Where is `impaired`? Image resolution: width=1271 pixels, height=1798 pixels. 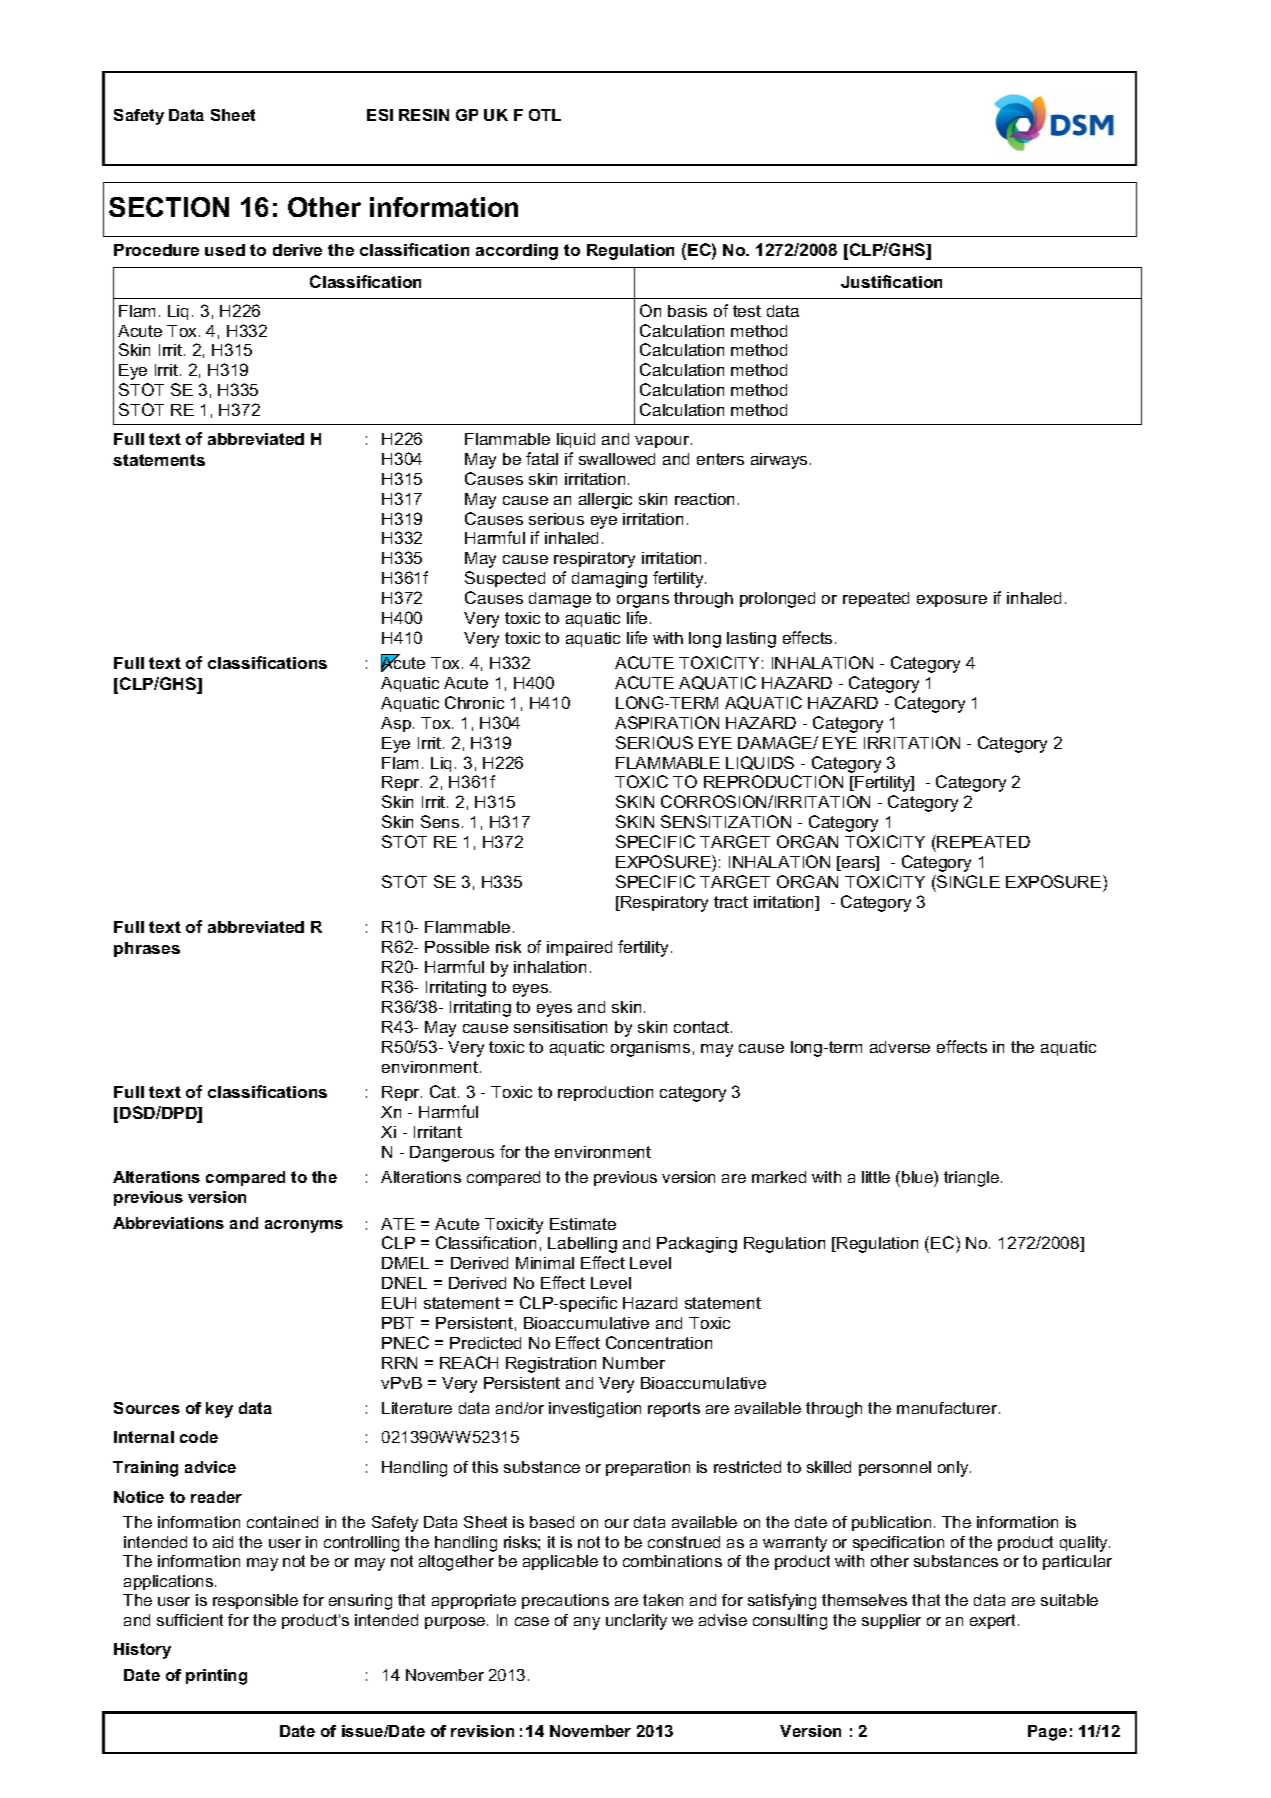 impaired is located at coordinates (579, 948).
